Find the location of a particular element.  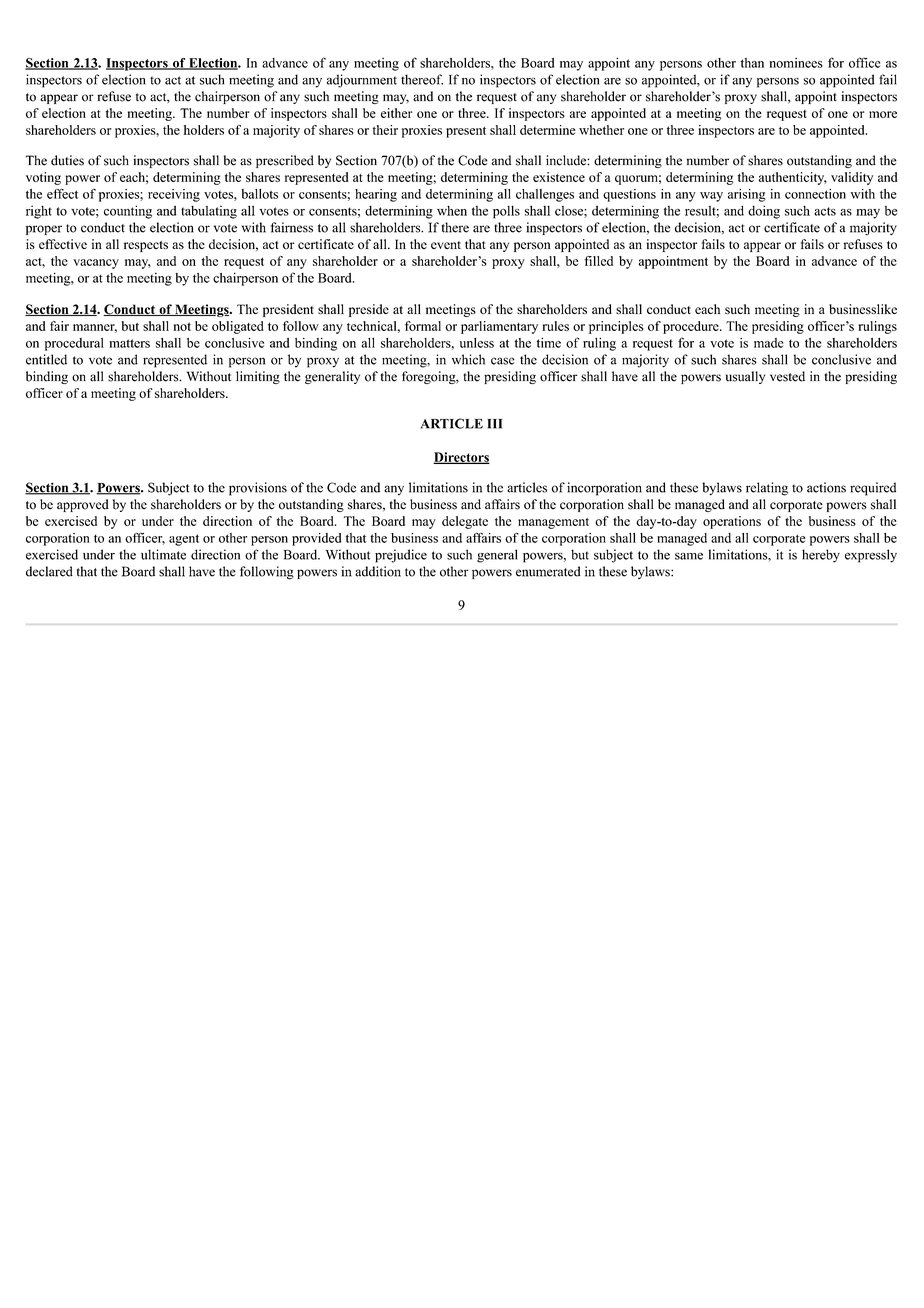

made is located at coordinates (768, 343).
